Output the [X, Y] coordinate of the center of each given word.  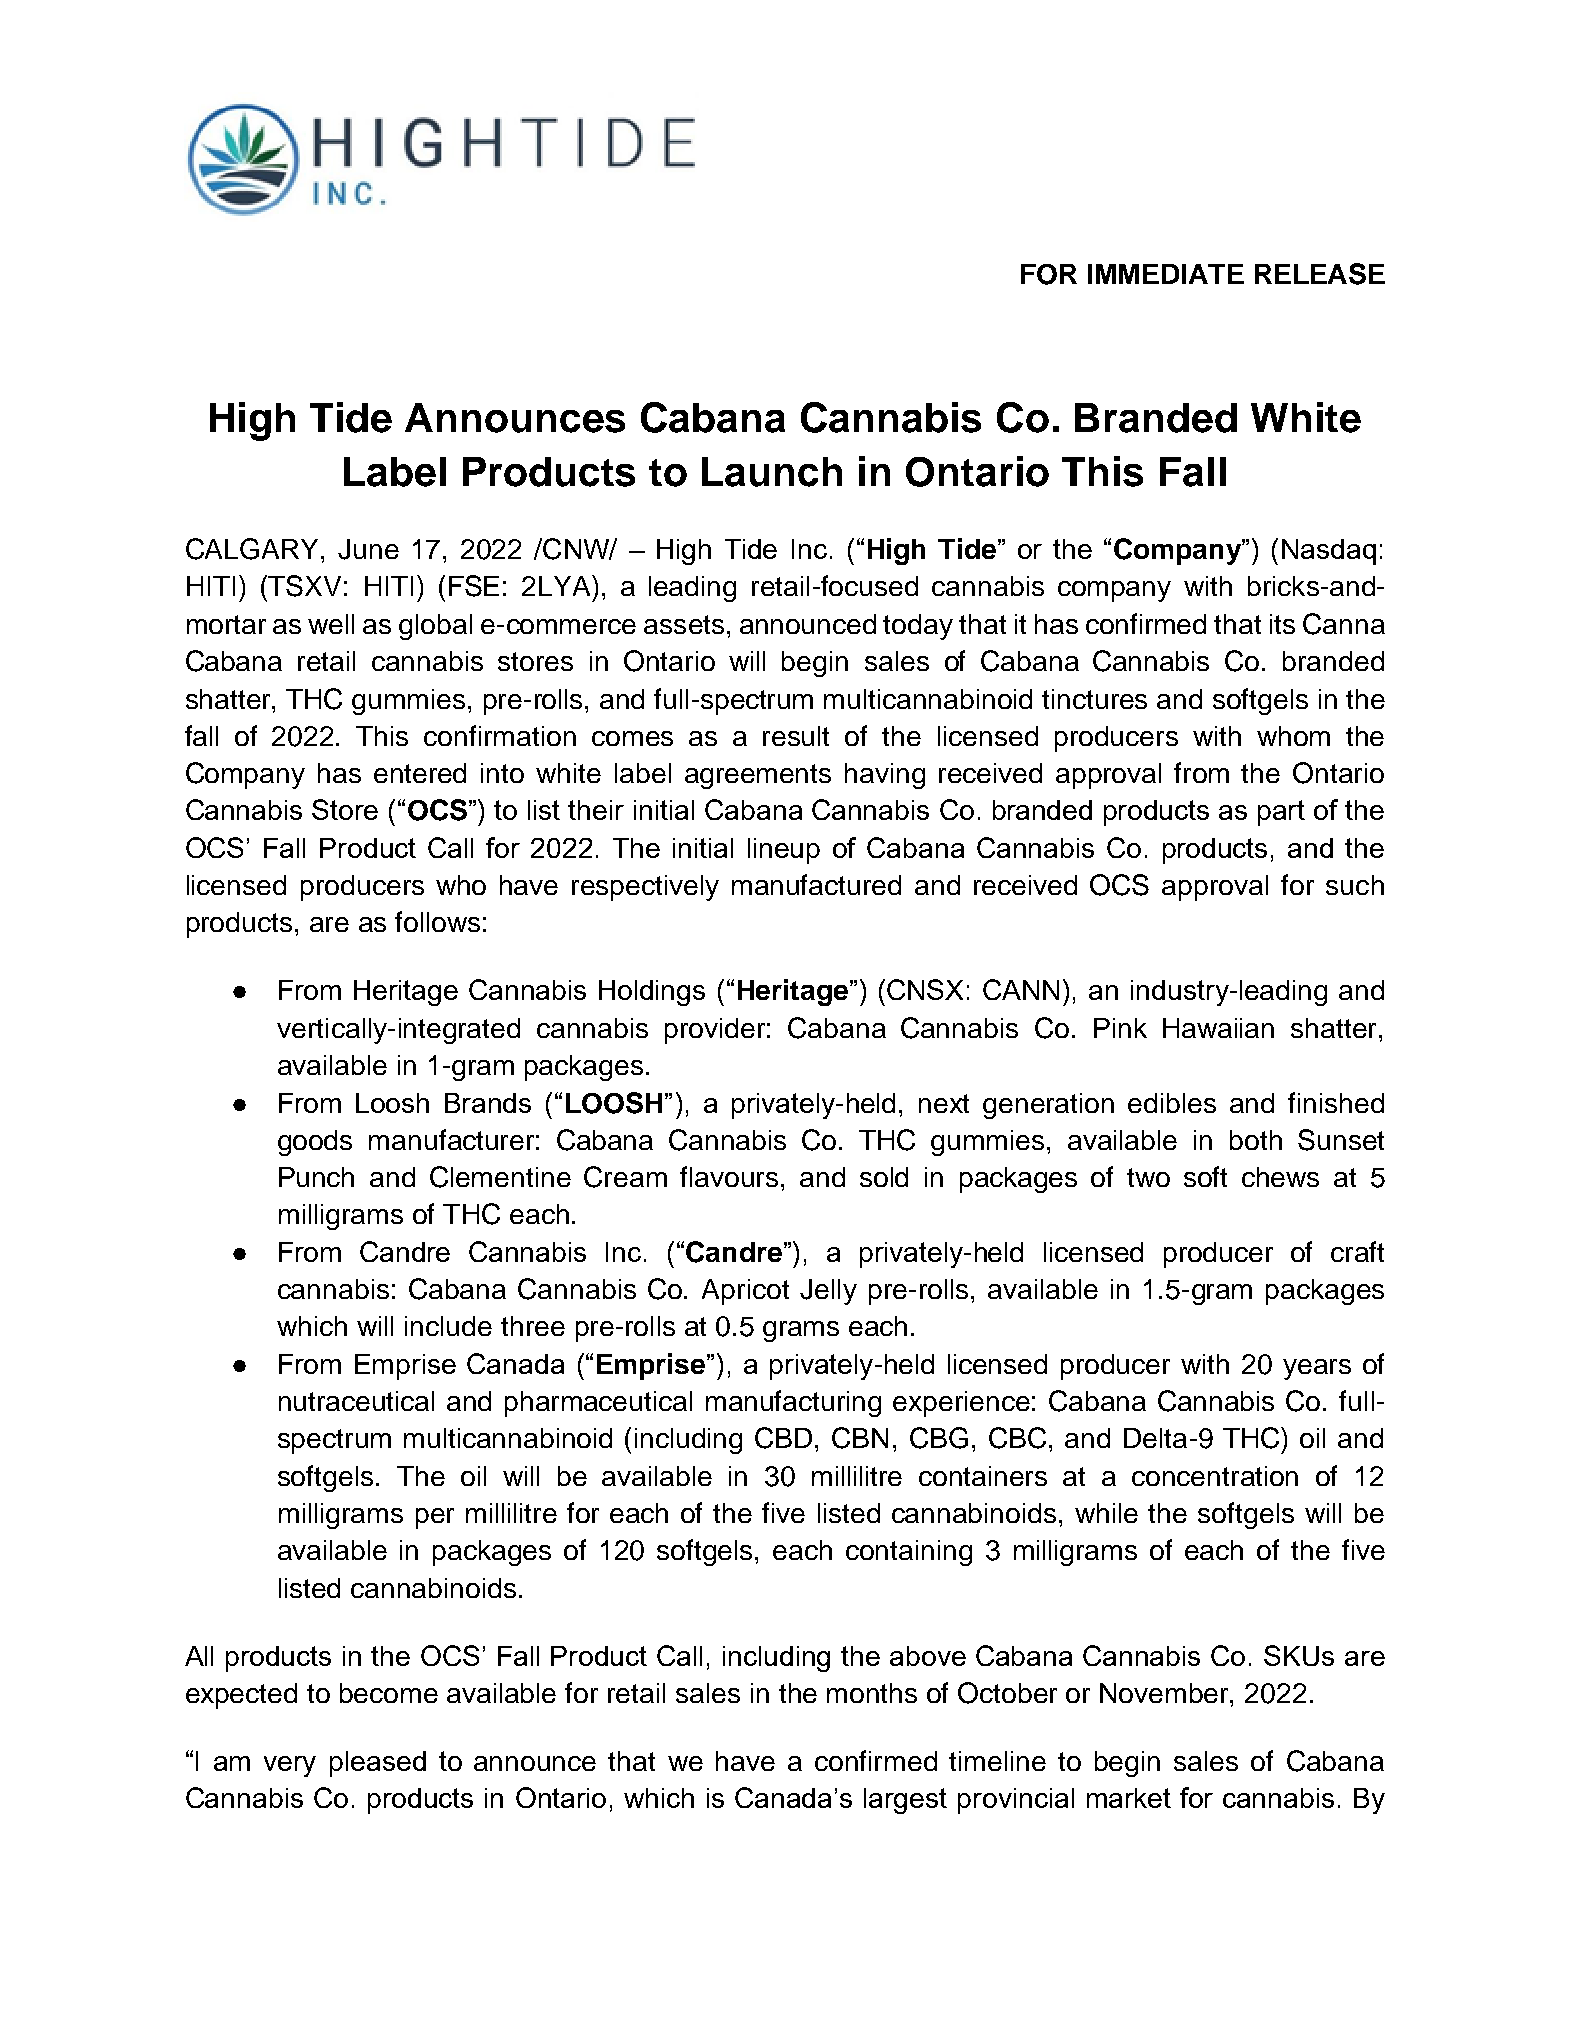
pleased [378, 1764]
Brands [488, 1103]
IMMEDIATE [1166, 274]
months [872, 1693]
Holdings [652, 993]
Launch [772, 472]
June [368, 549]
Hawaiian [1218, 1028]
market [1129, 1798]
